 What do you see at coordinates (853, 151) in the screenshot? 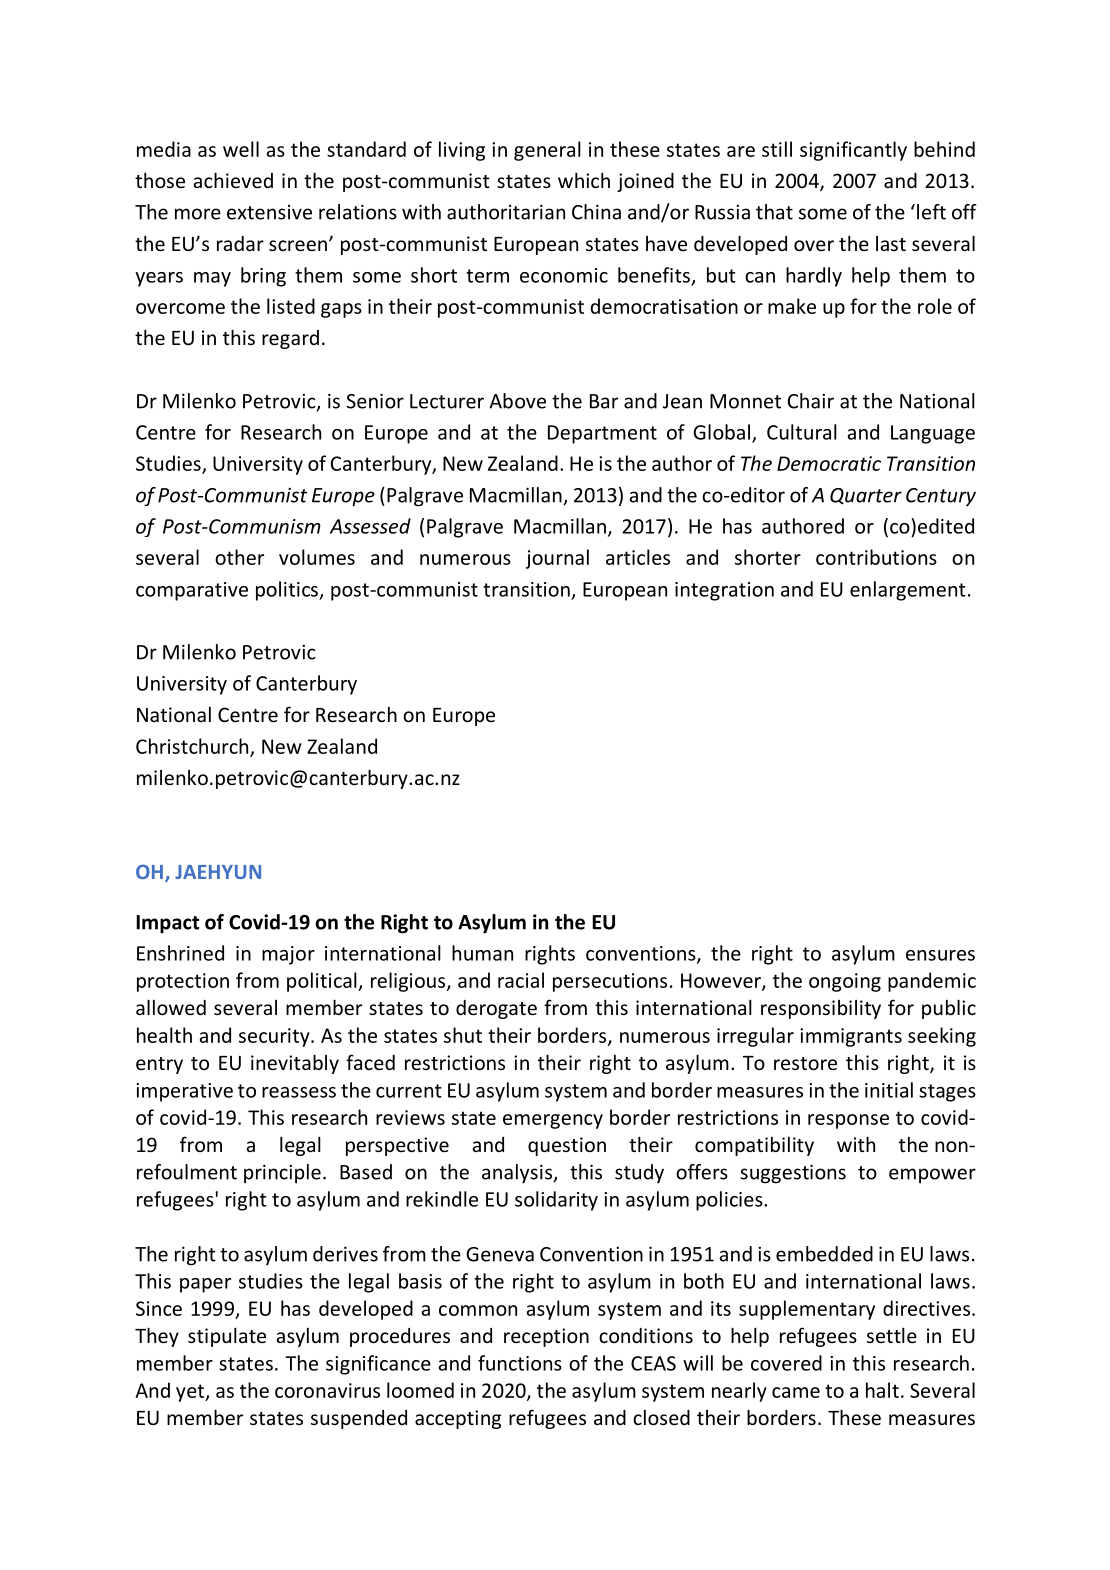
I see `significantly` at bounding box center [853, 151].
